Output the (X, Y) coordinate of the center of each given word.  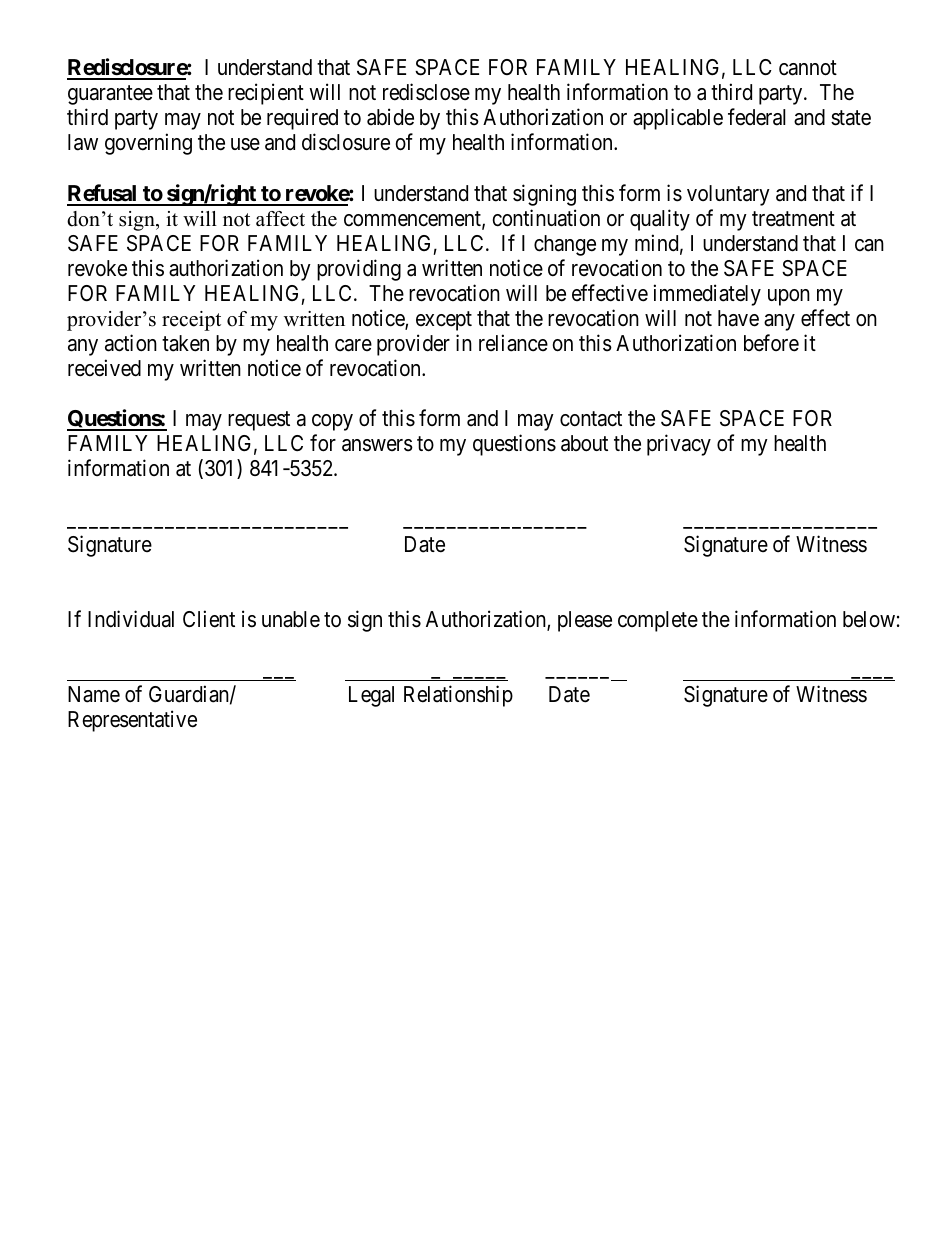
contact (591, 419)
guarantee (110, 95)
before (771, 343)
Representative (132, 721)
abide (390, 117)
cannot (808, 68)
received (104, 368)
